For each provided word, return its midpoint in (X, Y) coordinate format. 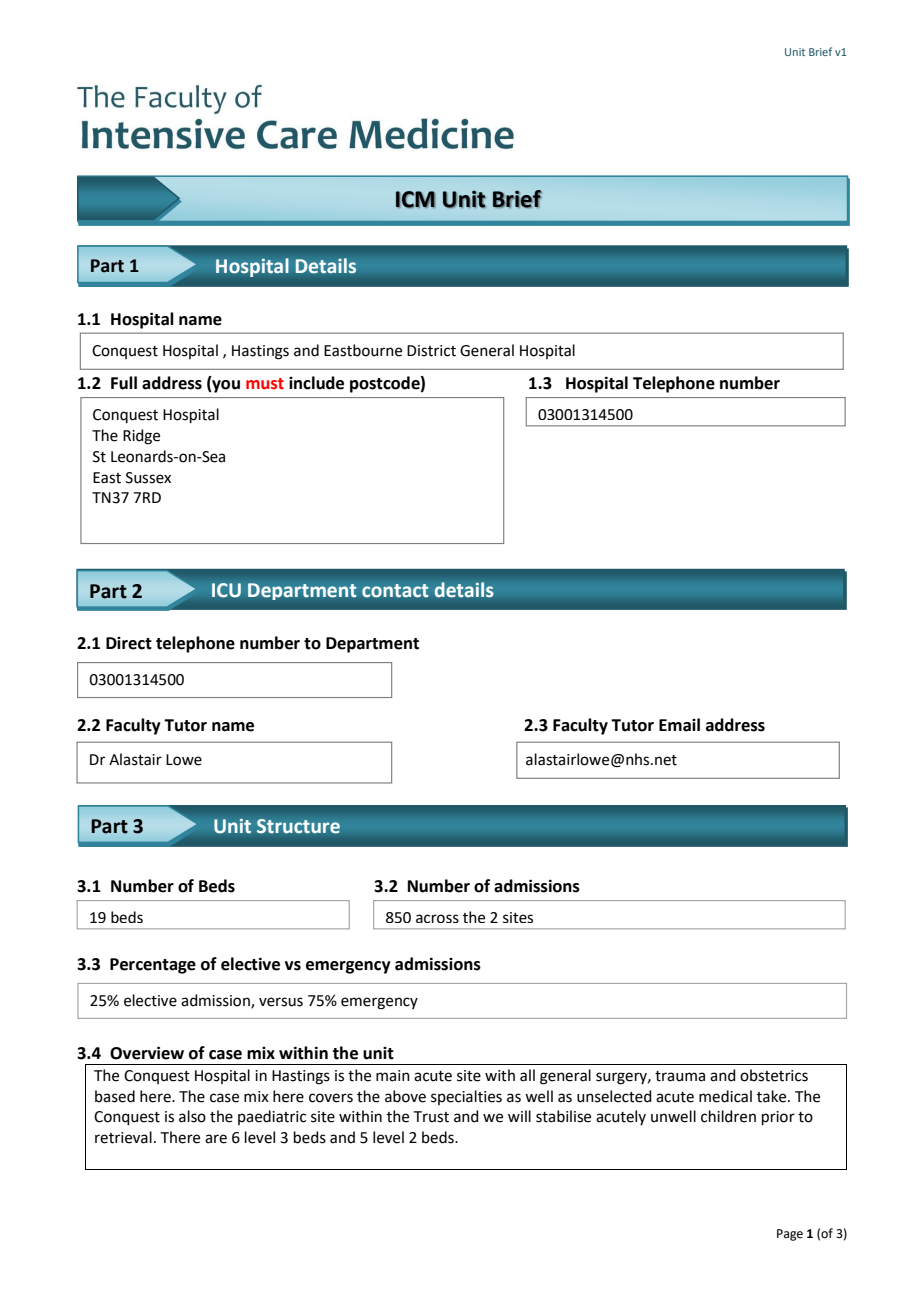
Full (124, 383)
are (216, 1139)
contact (395, 591)
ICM (415, 199)
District (431, 351)
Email (679, 725)
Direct (129, 643)
